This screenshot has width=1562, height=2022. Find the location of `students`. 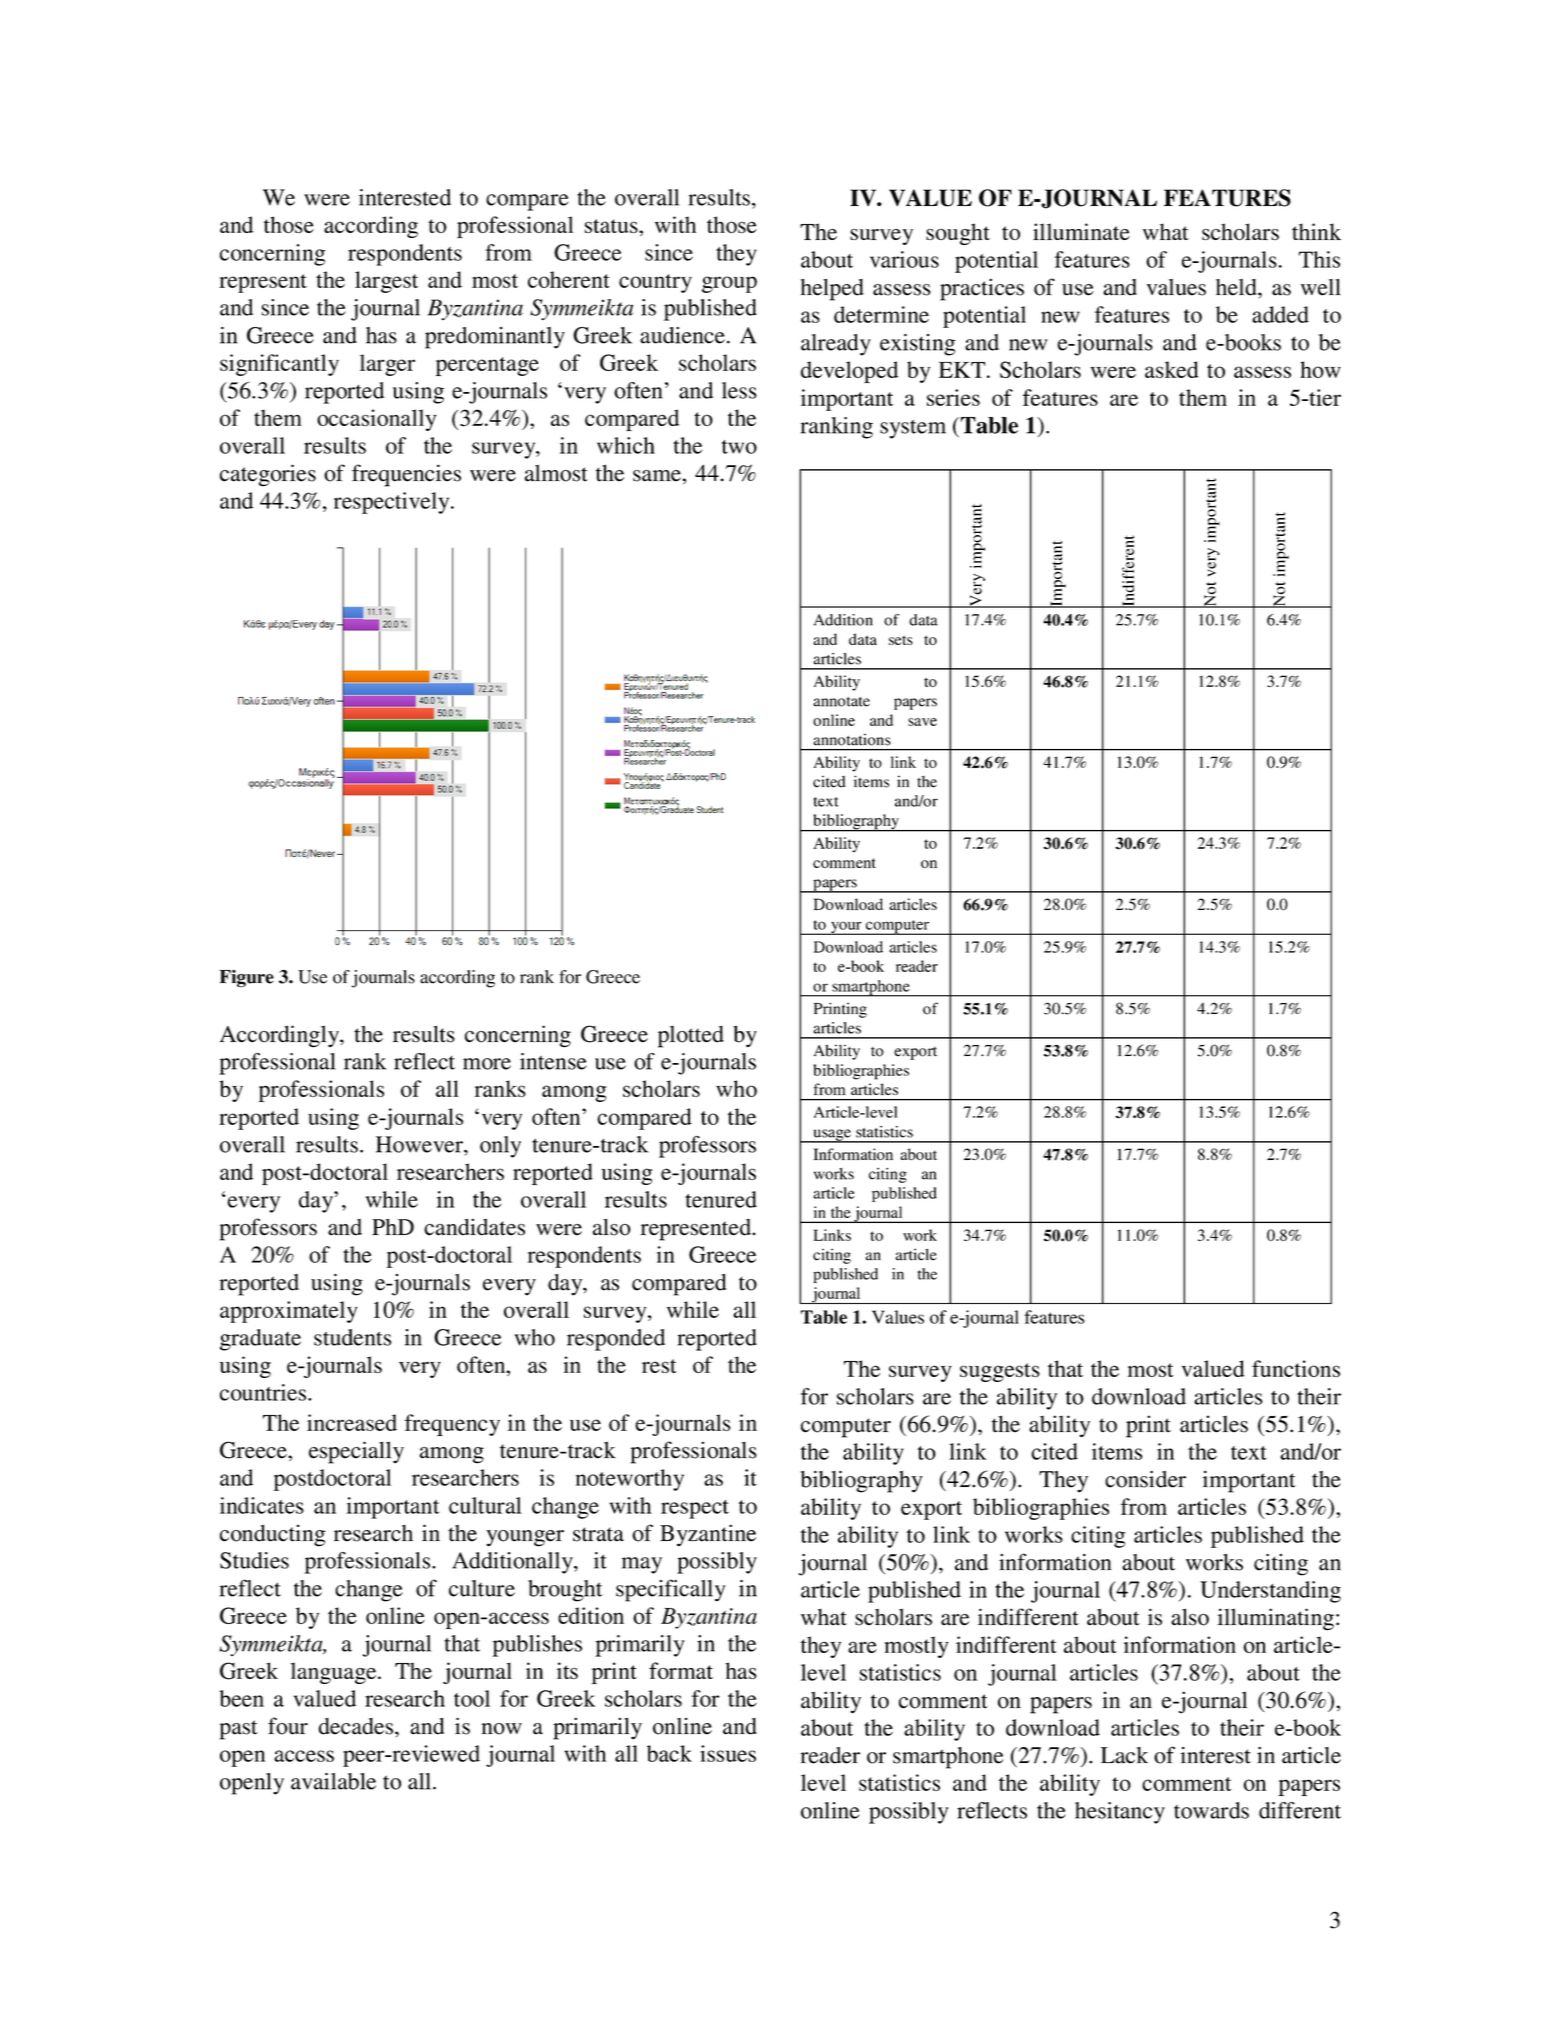

students is located at coordinates (352, 1337).
